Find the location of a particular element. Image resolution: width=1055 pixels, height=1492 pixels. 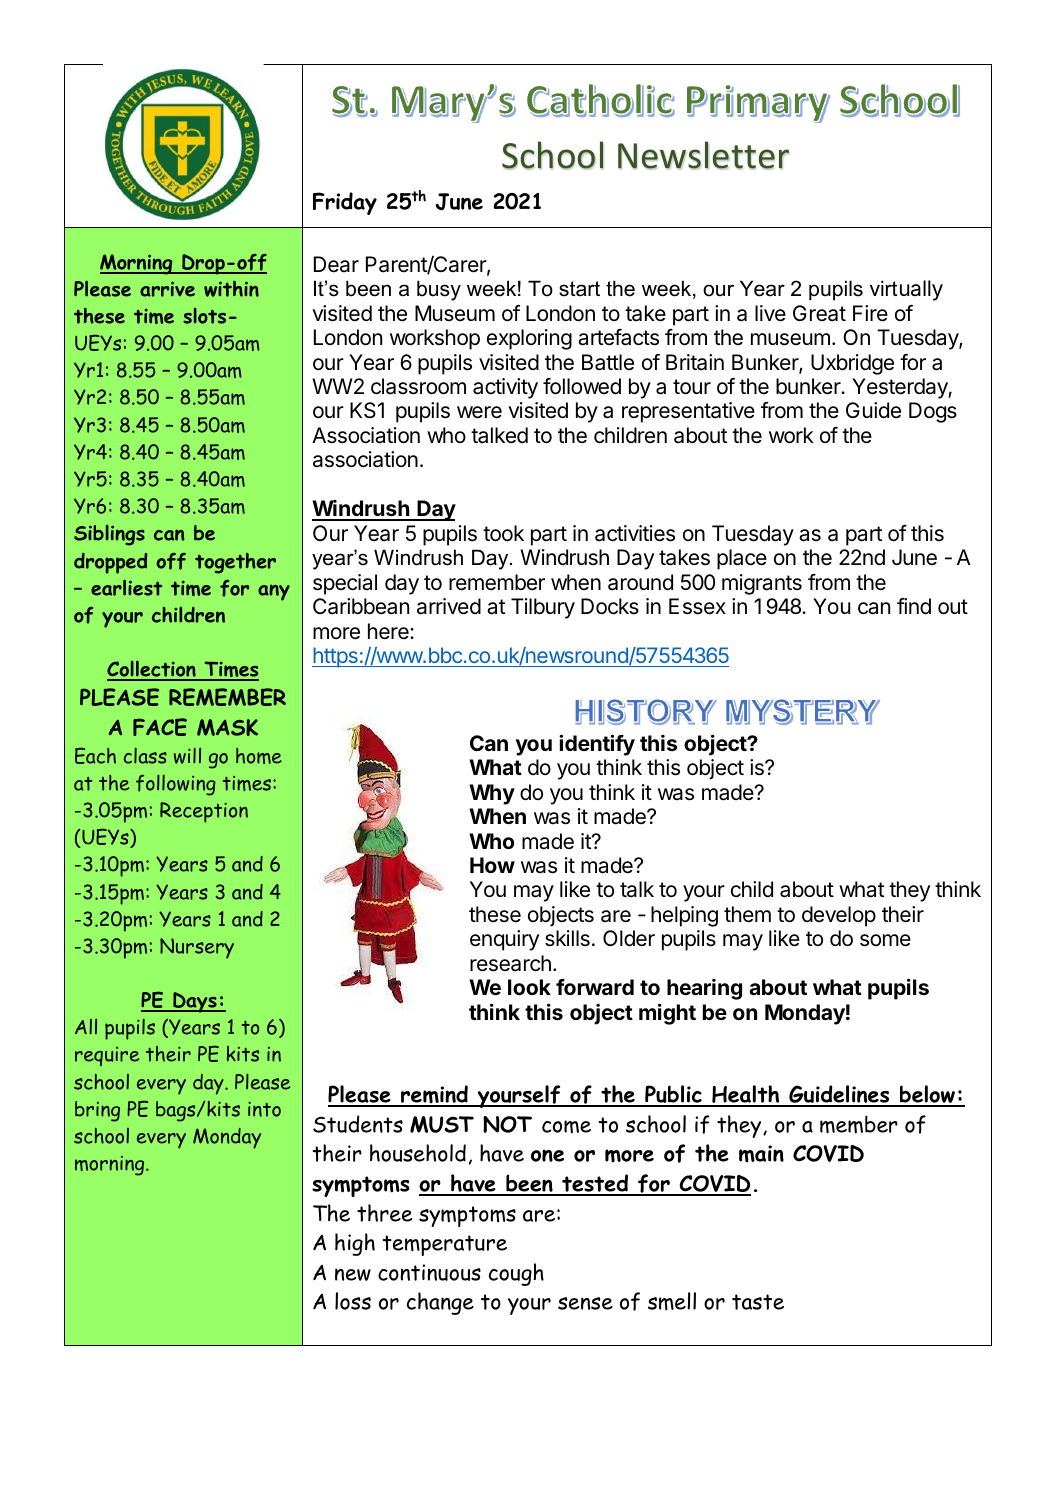

some is located at coordinates (885, 940).
